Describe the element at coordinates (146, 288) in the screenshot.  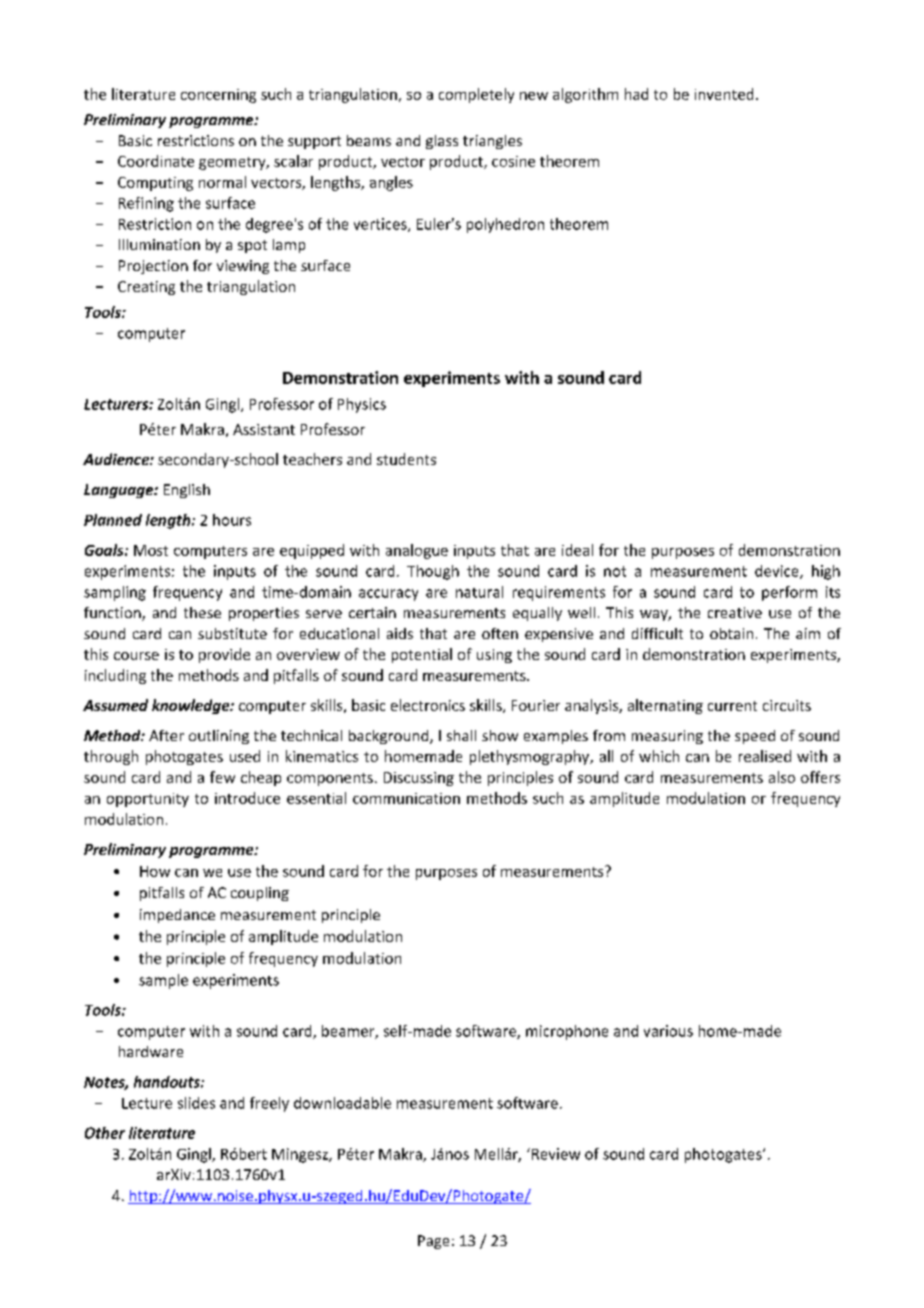
I see `Creating` at that location.
